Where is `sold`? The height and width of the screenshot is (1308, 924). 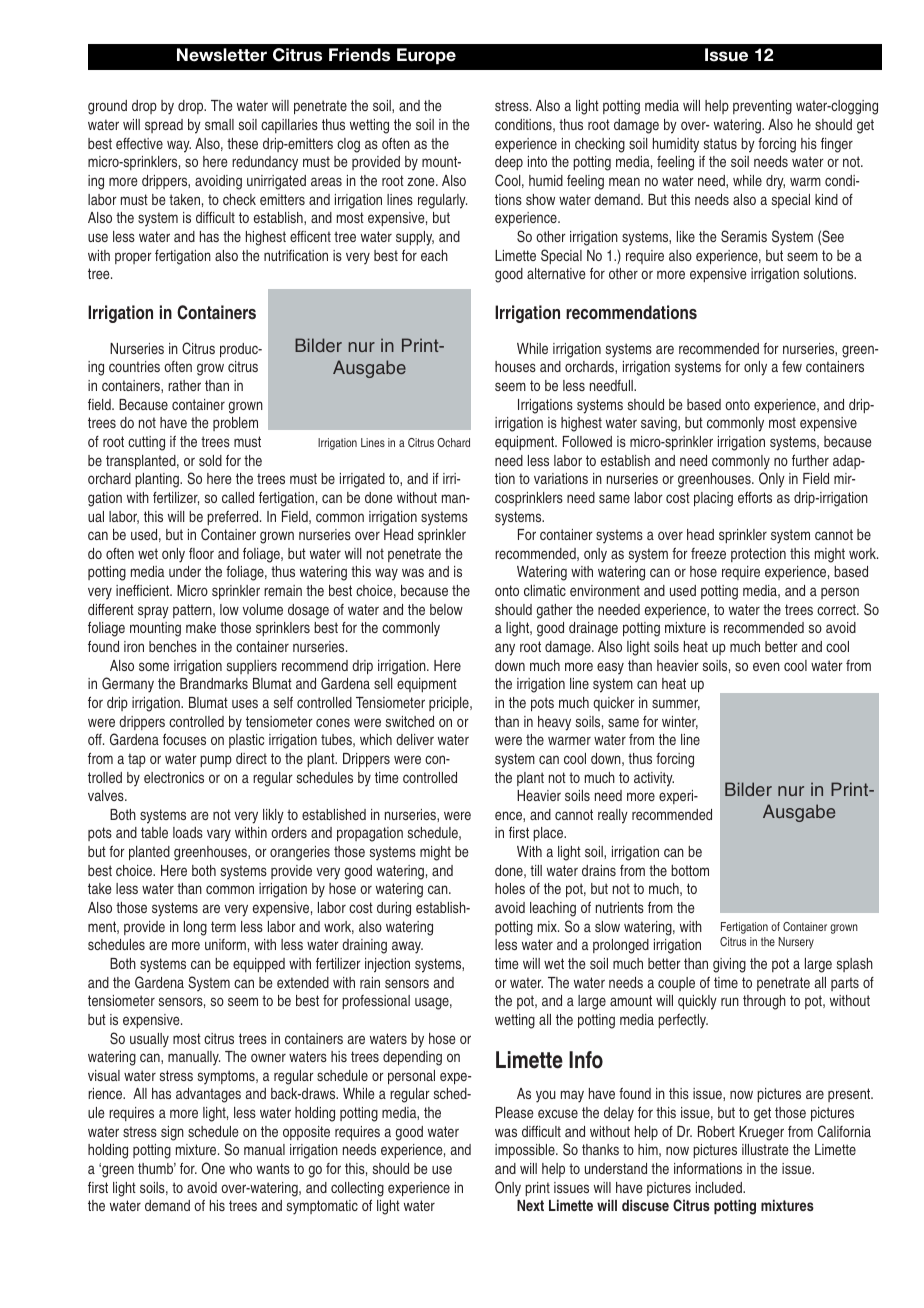 sold is located at coordinates (210, 460).
